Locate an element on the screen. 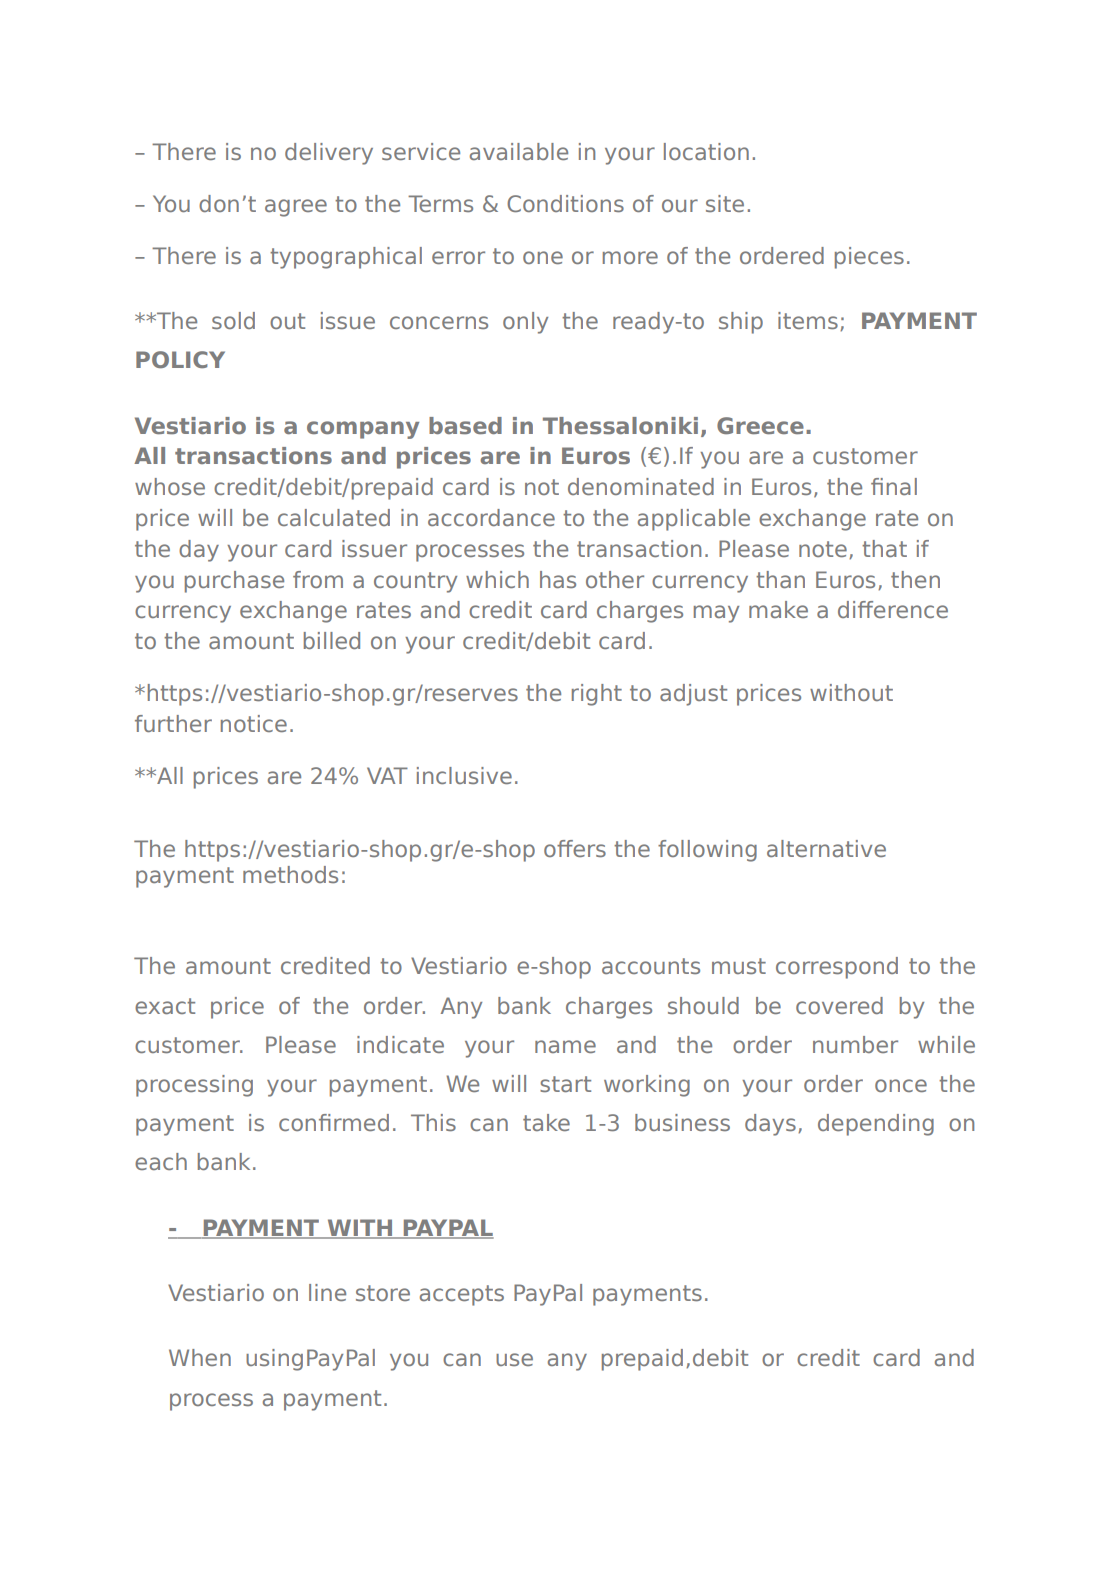 The image size is (1111, 1572). Conditions is located at coordinates (565, 203).
